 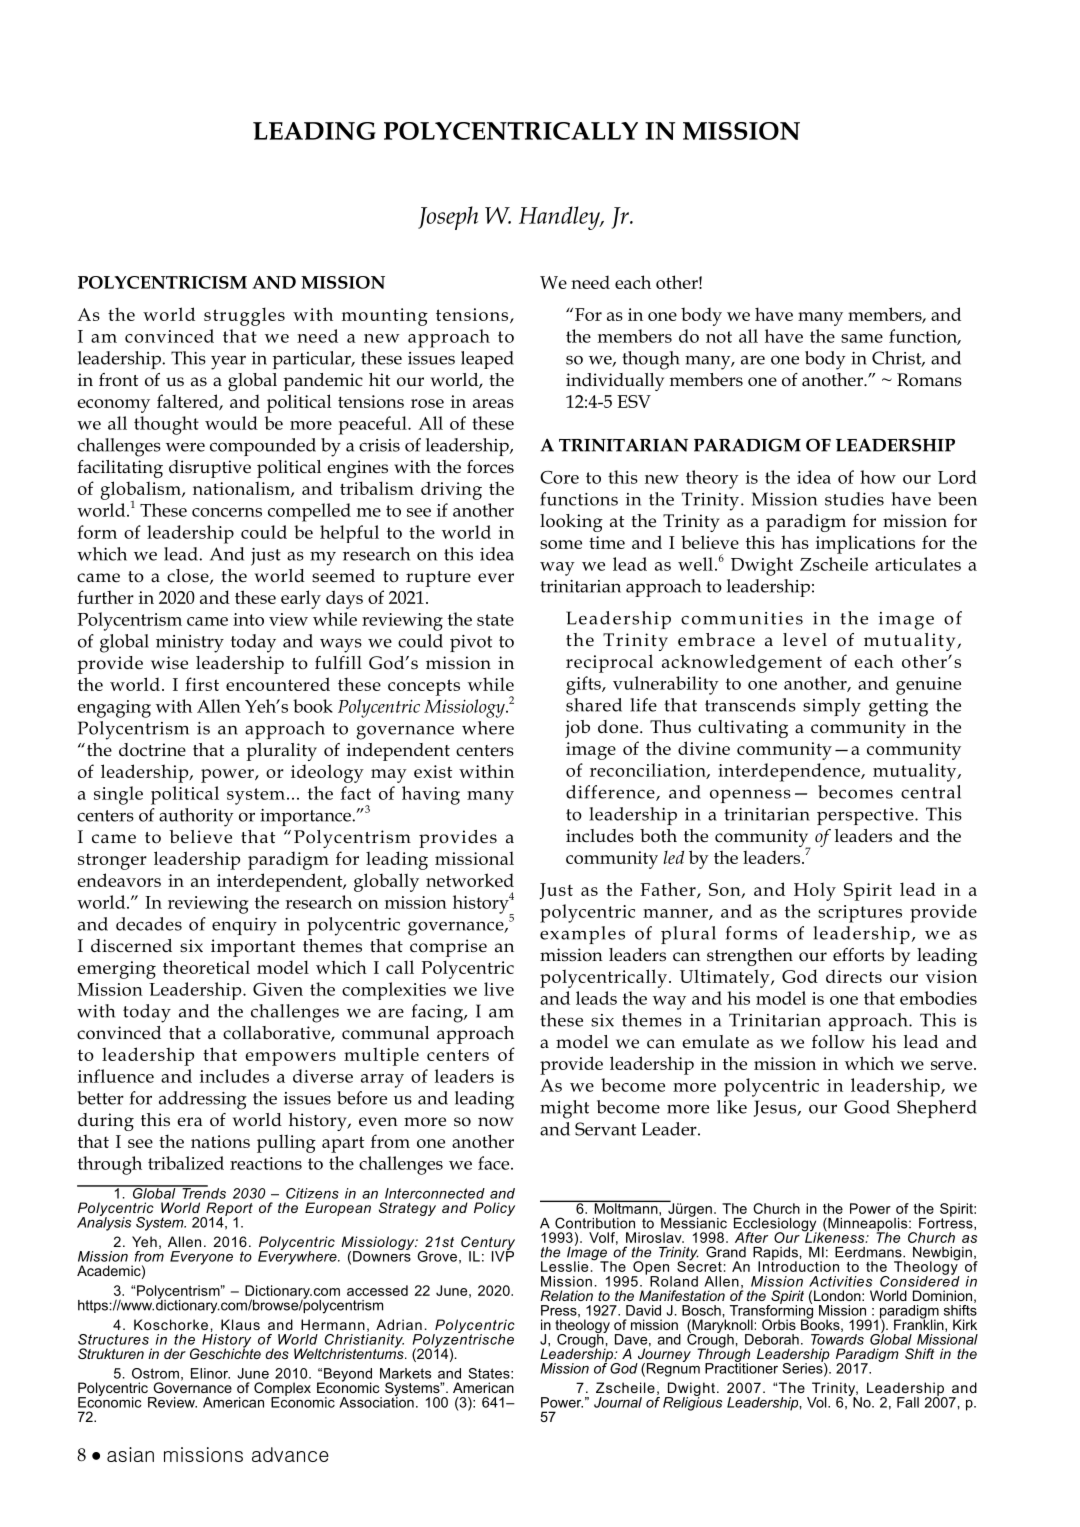 What do you see at coordinates (862, 338) in the document?
I see `same` at bounding box center [862, 338].
